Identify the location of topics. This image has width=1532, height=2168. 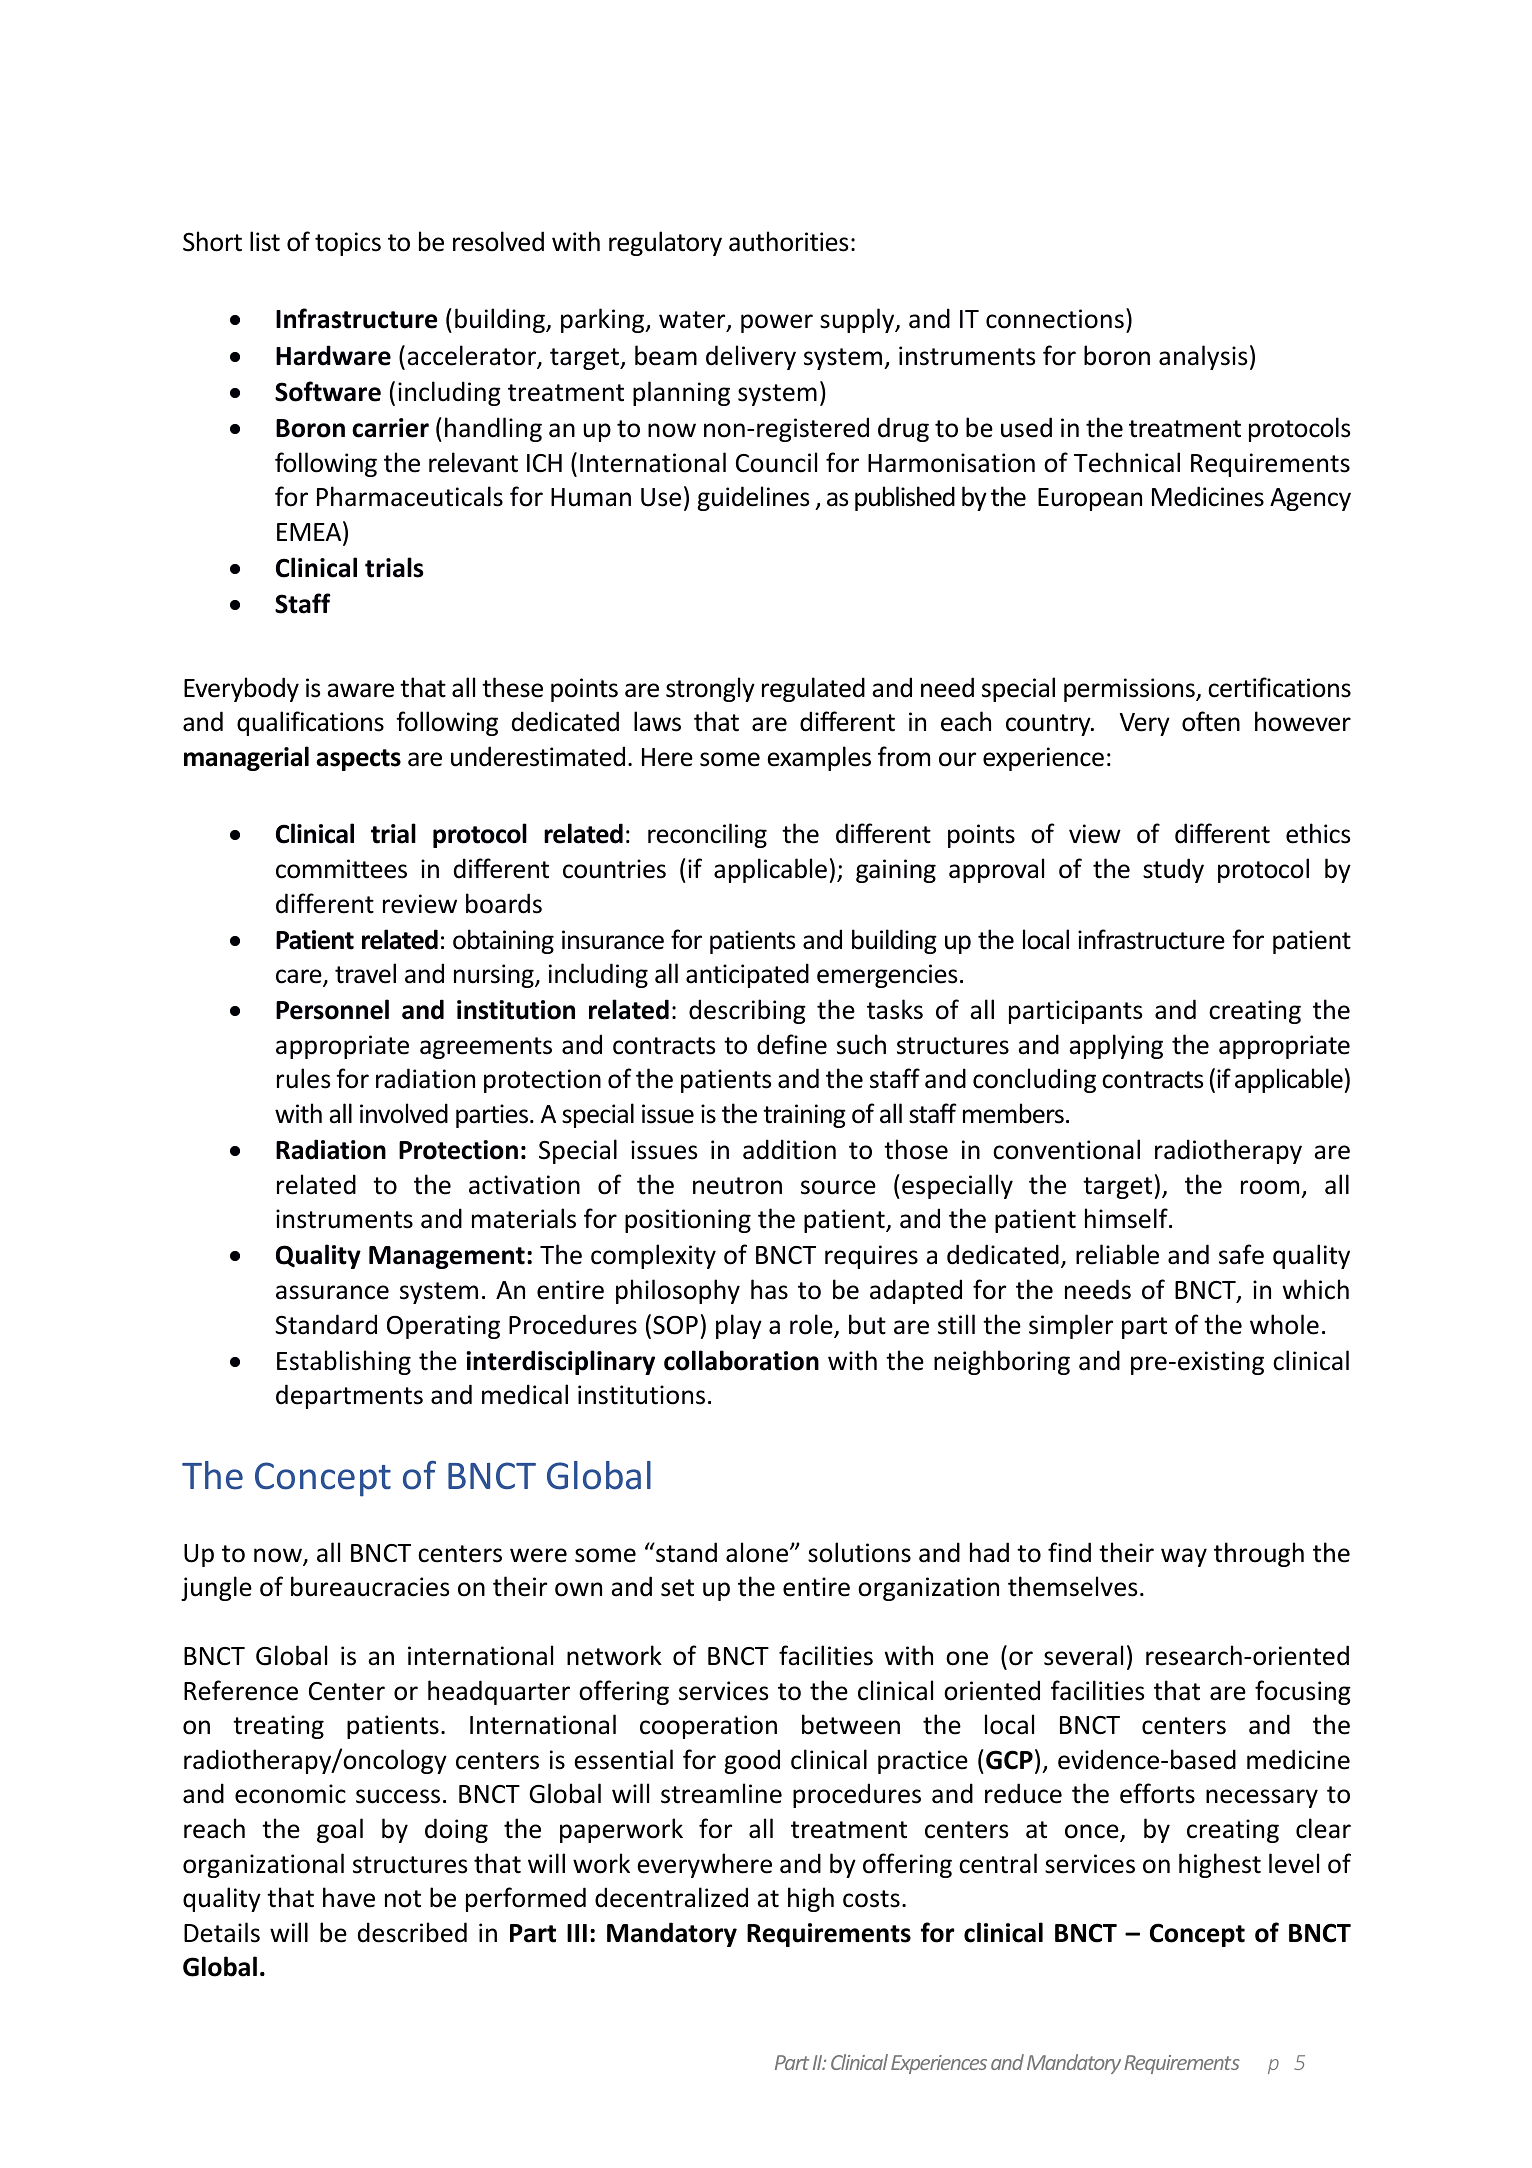
(348, 244).
